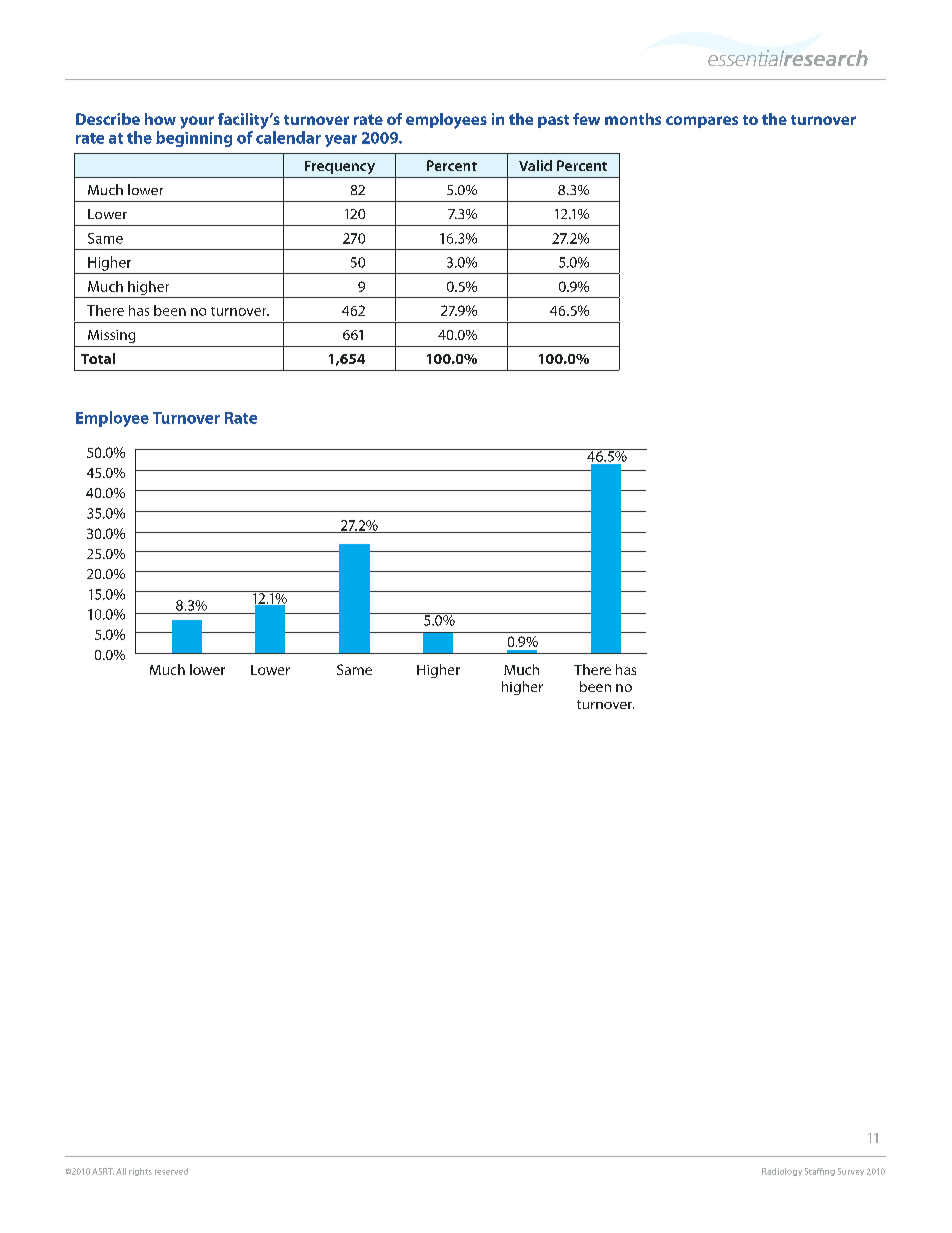 The image size is (952, 1233). Describe the element at coordinates (782, 1172) in the screenshot. I see `Radiology` at that location.
